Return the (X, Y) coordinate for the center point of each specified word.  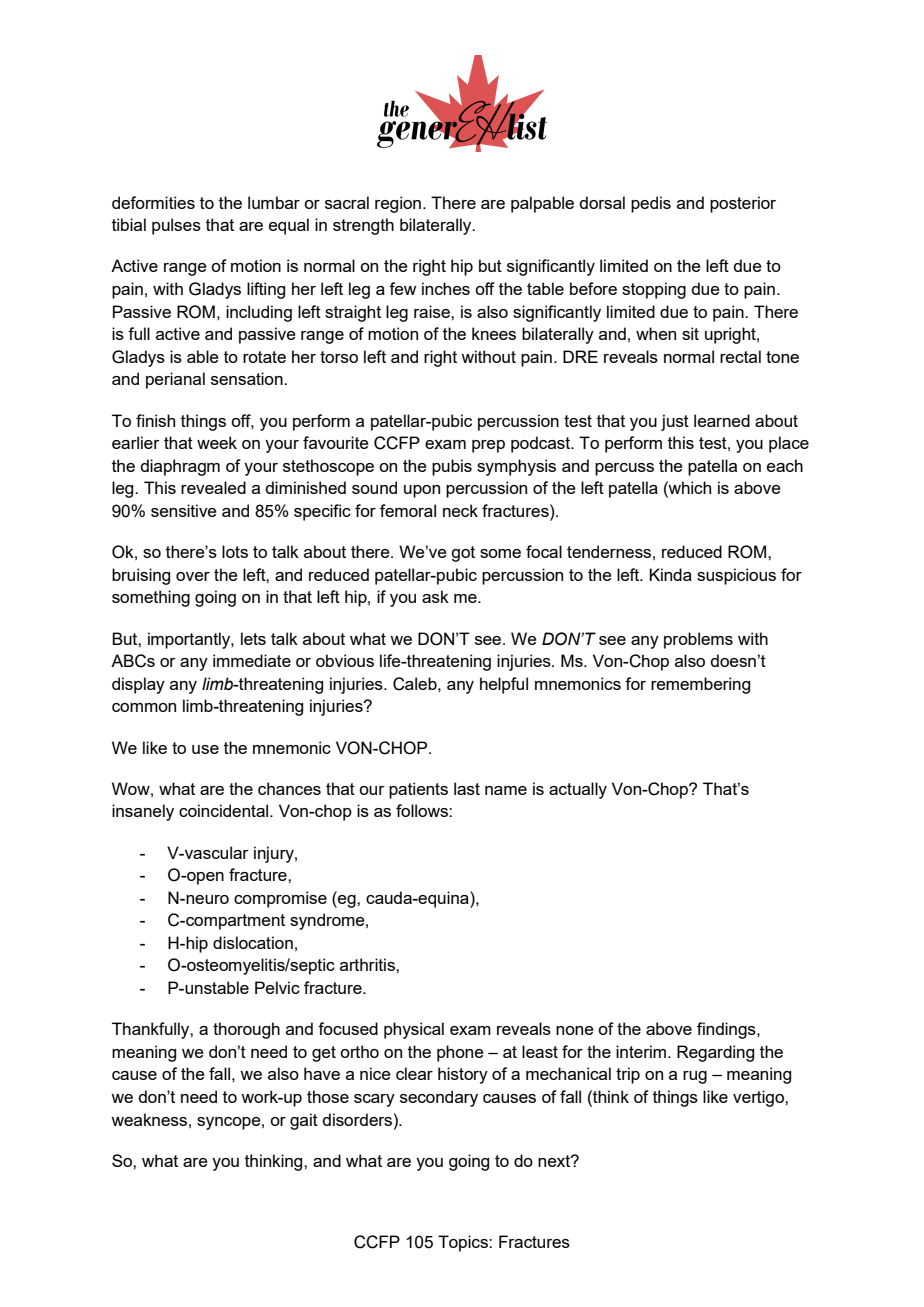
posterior (743, 204)
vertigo (759, 1098)
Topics (464, 1243)
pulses (176, 226)
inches (446, 288)
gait (304, 1121)
